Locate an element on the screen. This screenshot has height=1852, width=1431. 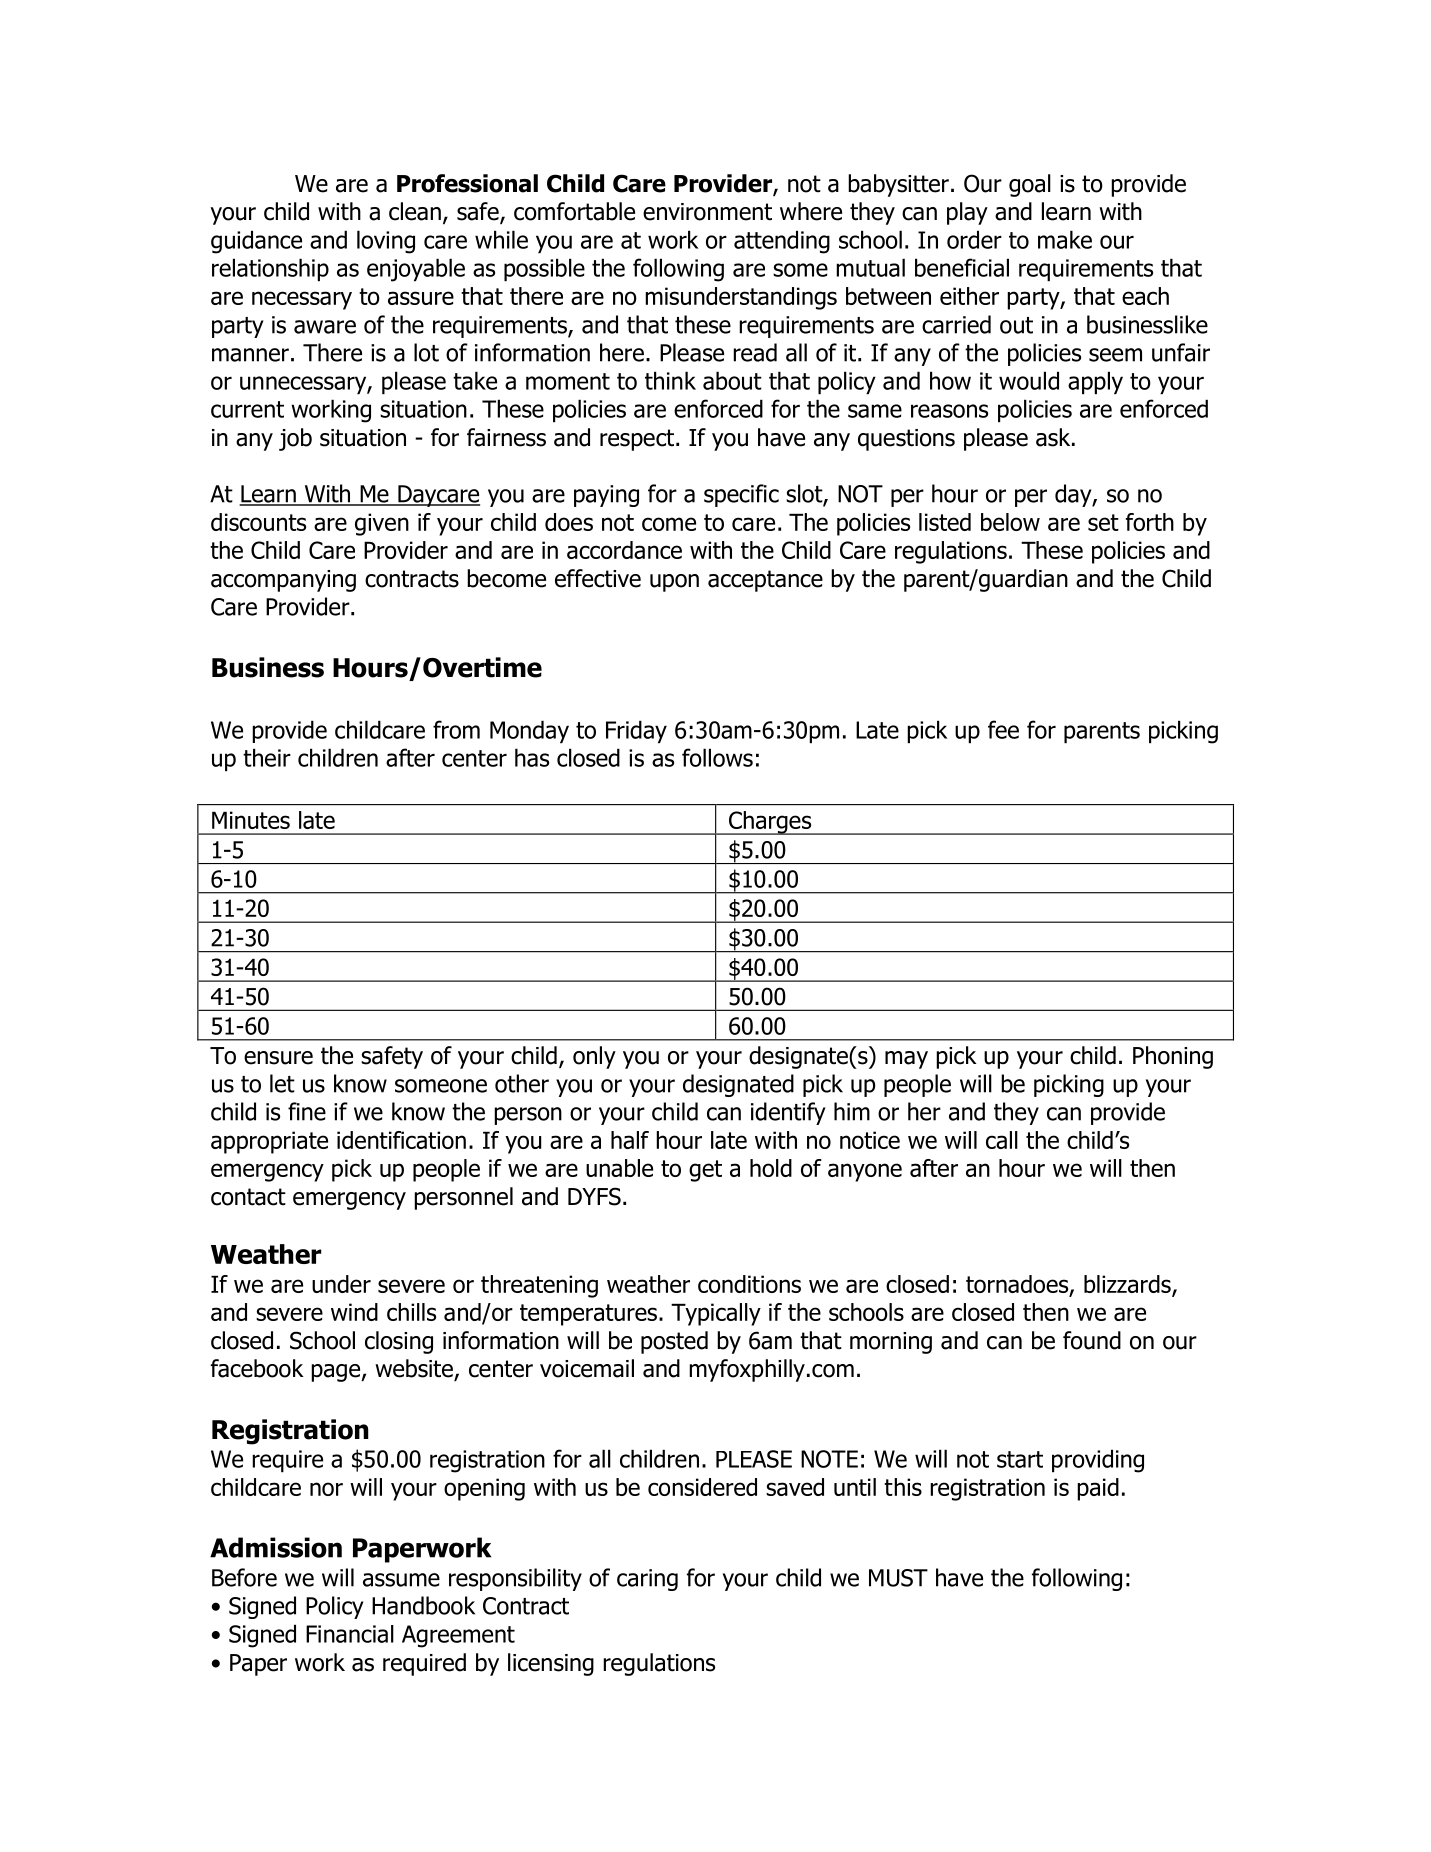
Charges is located at coordinates (770, 823).
